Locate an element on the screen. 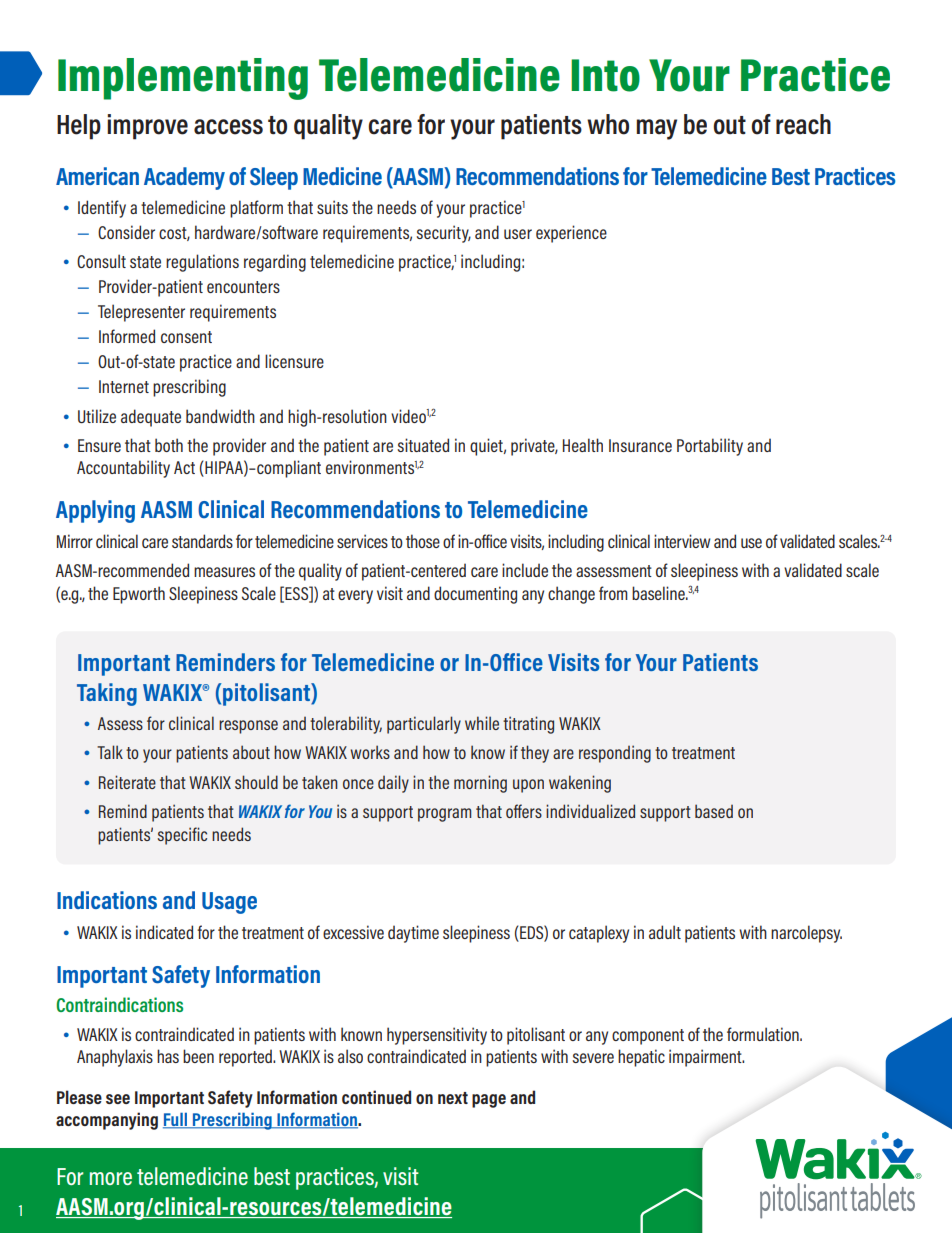 The height and width of the screenshot is (1233, 952). improve is located at coordinates (147, 127).
